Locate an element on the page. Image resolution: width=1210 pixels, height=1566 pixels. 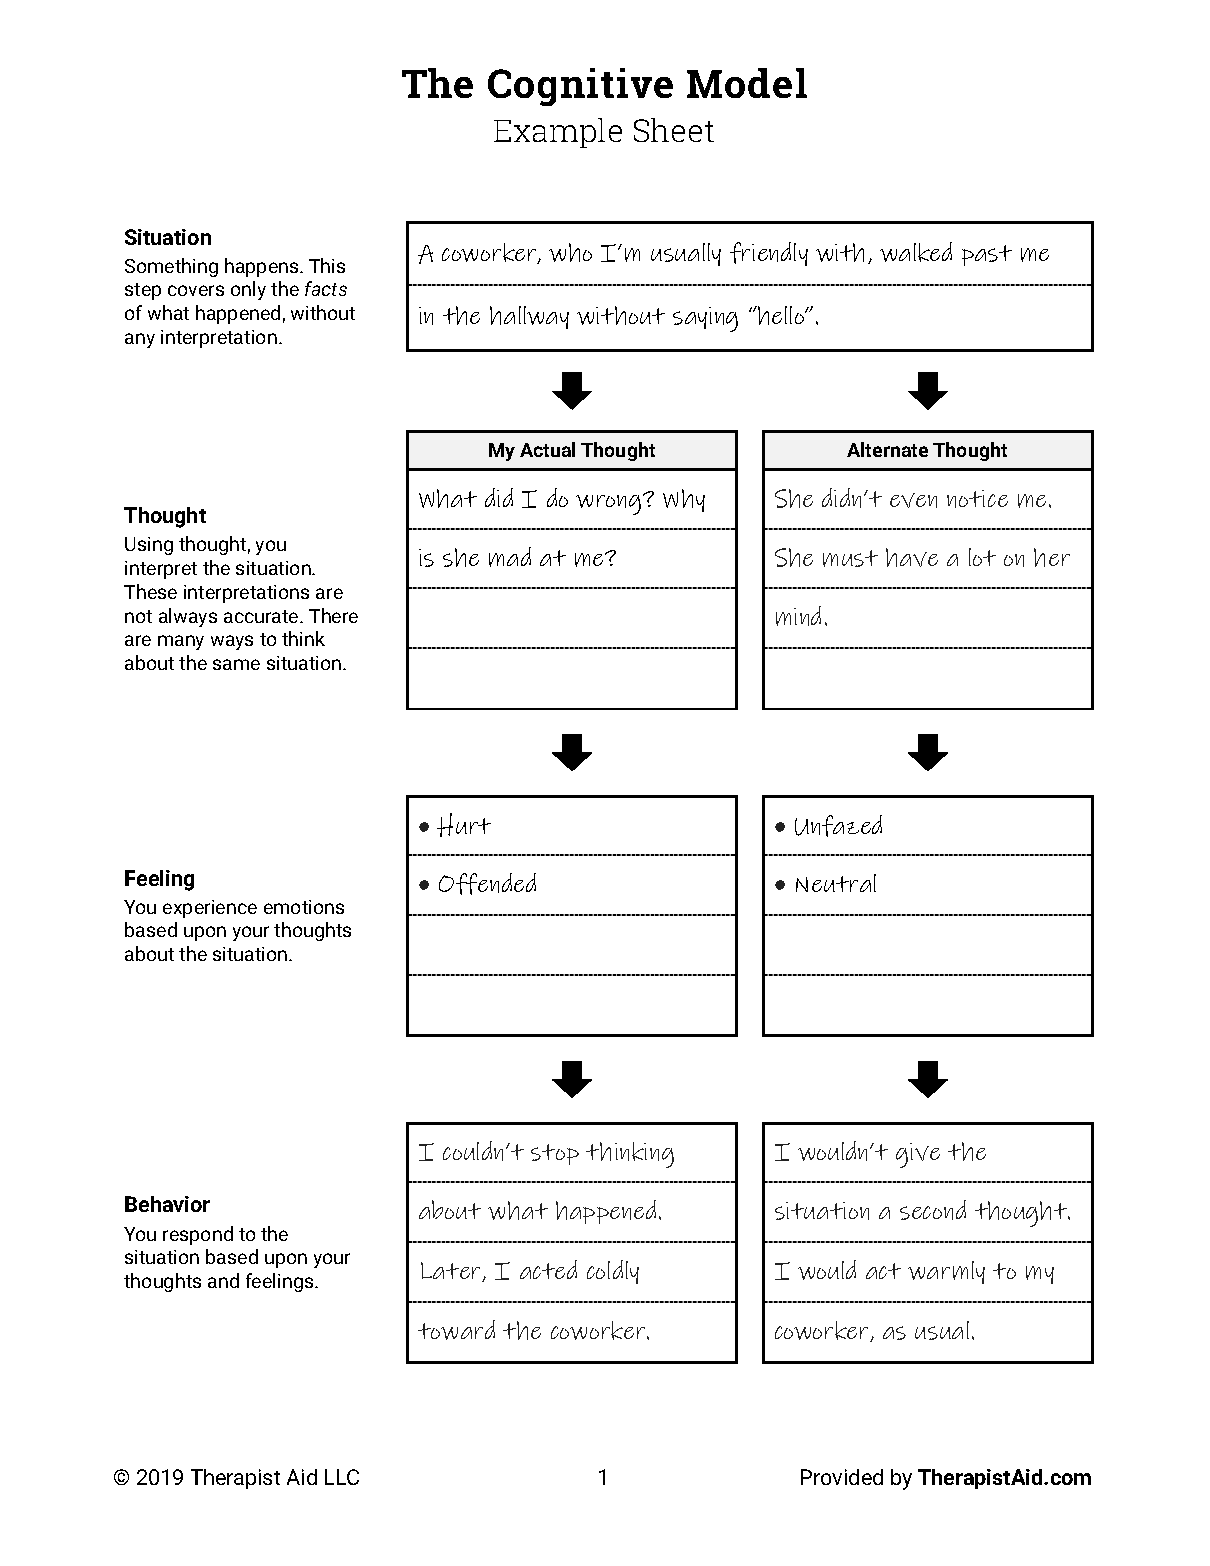
same is located at coordinates (236, 664).
